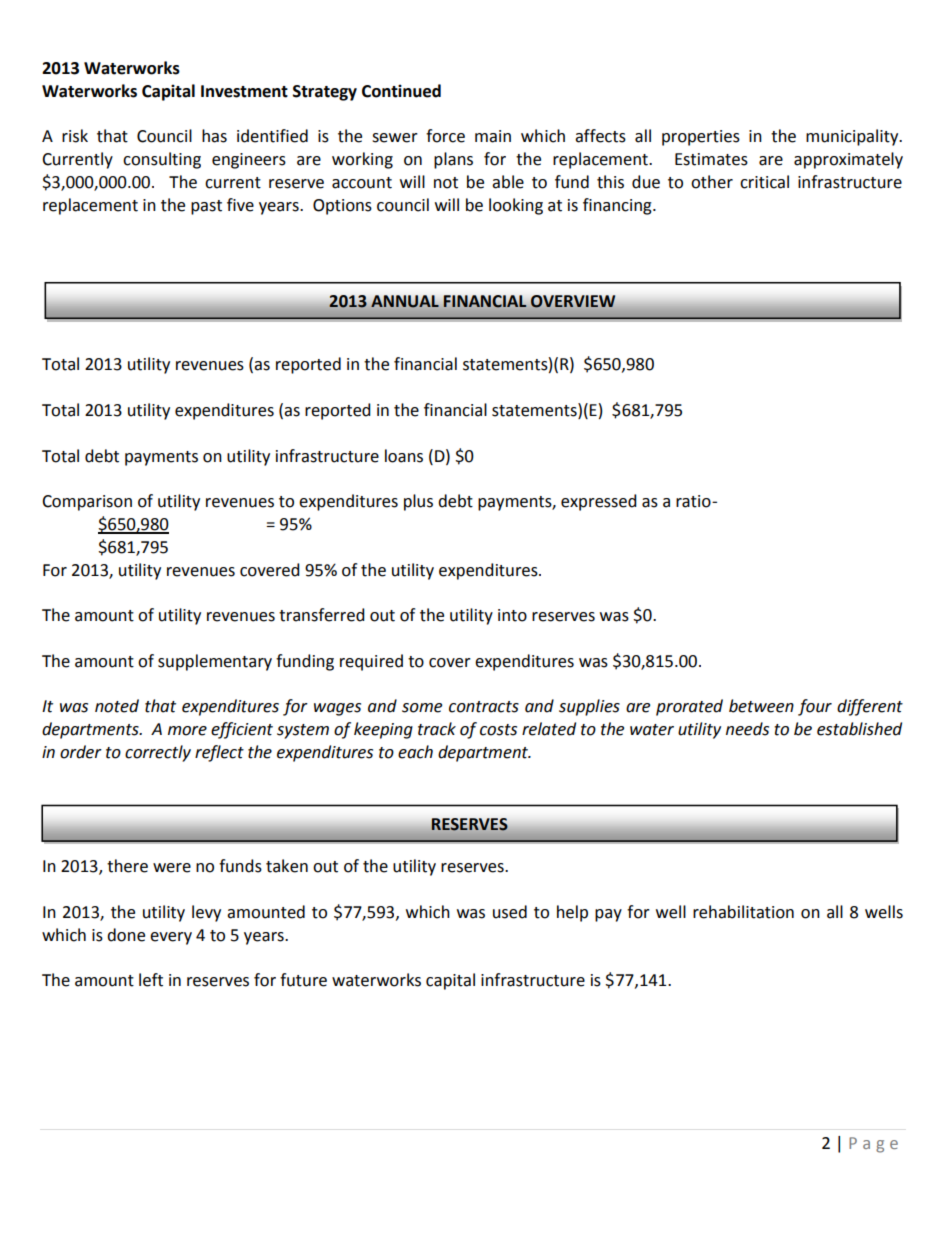 Image resolution: width=952 pixels, height=1233 pixels. Describe the element at coordinates (87, 503) in the screenshot. I see `Comparison` at that location.
